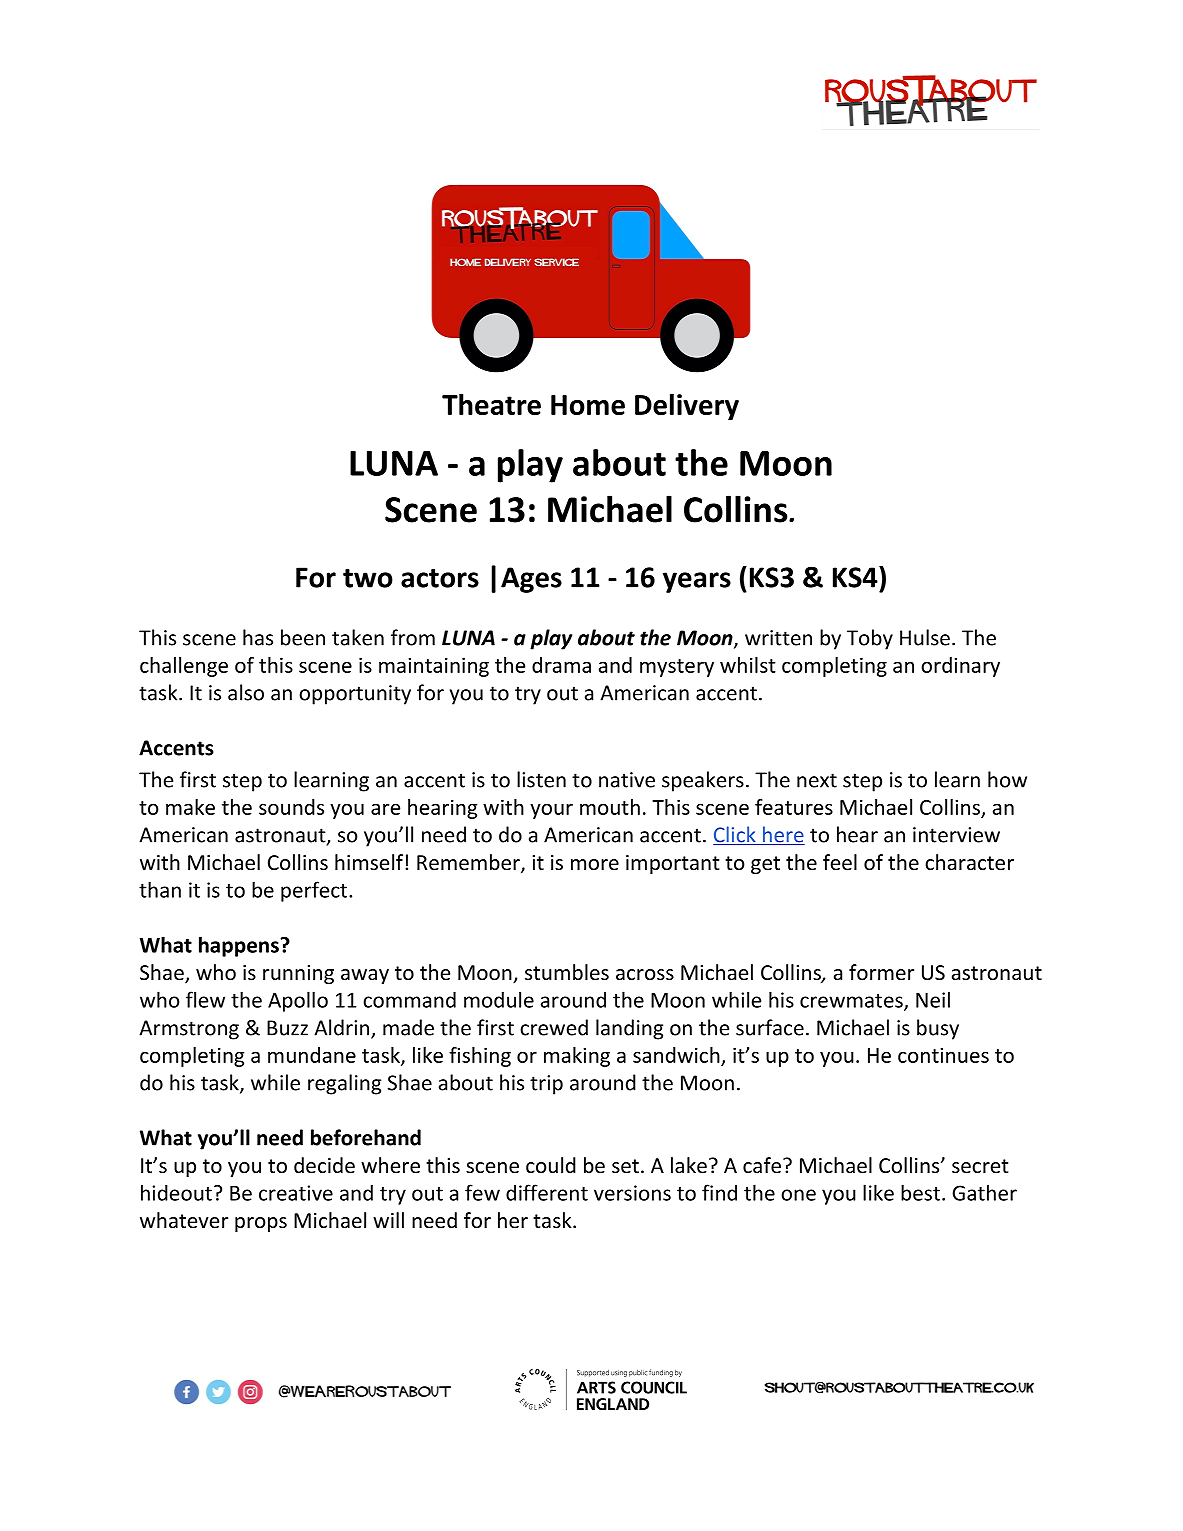 The width and height of the image is (1183, 1531). Describe the element at coordinates (610, 807) in the image. I see `mouth` at that location.
